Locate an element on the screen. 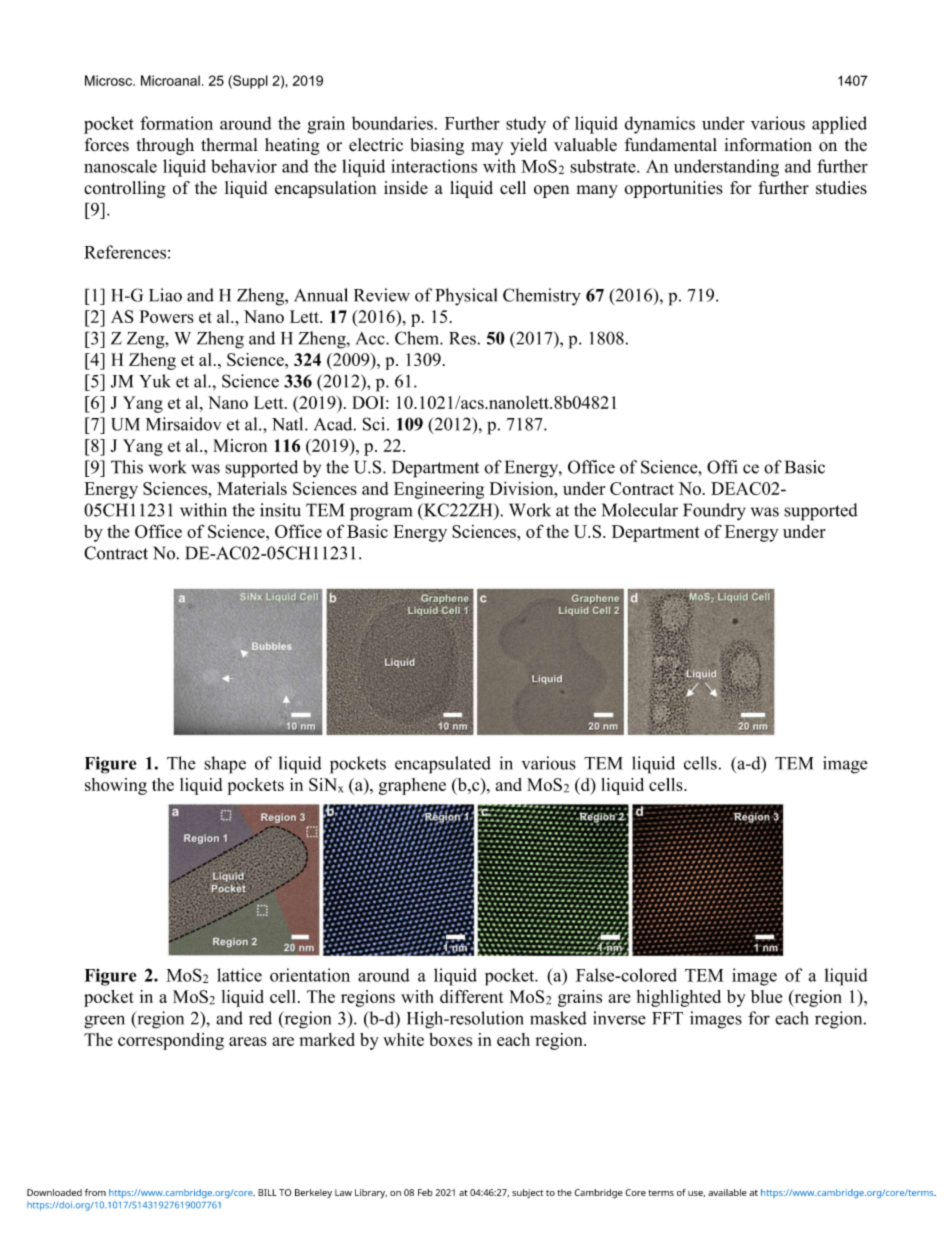 This screenshot has width=952, height=1233. Feb is located at coordinates (425, 1192).
